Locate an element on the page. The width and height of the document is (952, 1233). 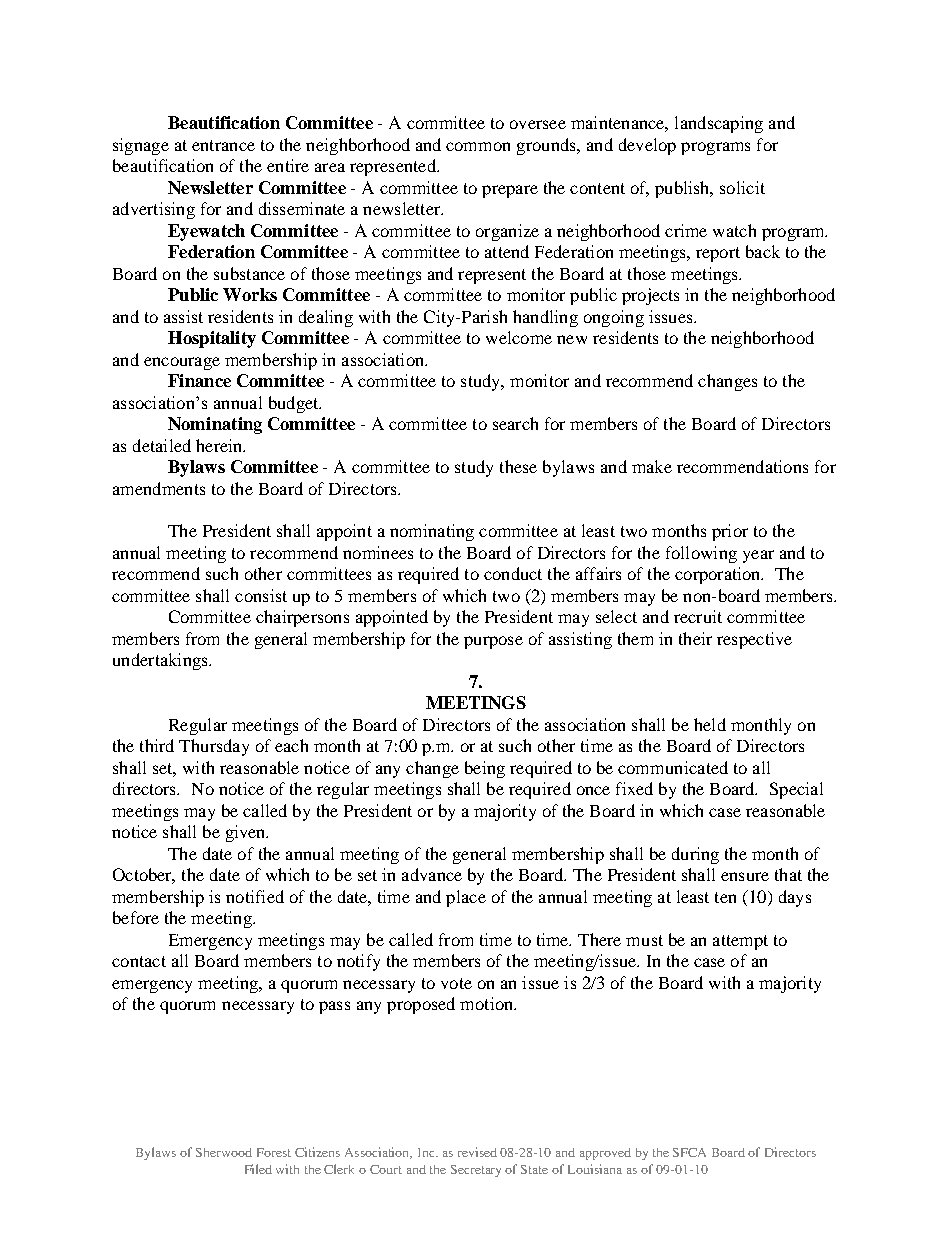
purpose is located at coordinates (493, 642).
